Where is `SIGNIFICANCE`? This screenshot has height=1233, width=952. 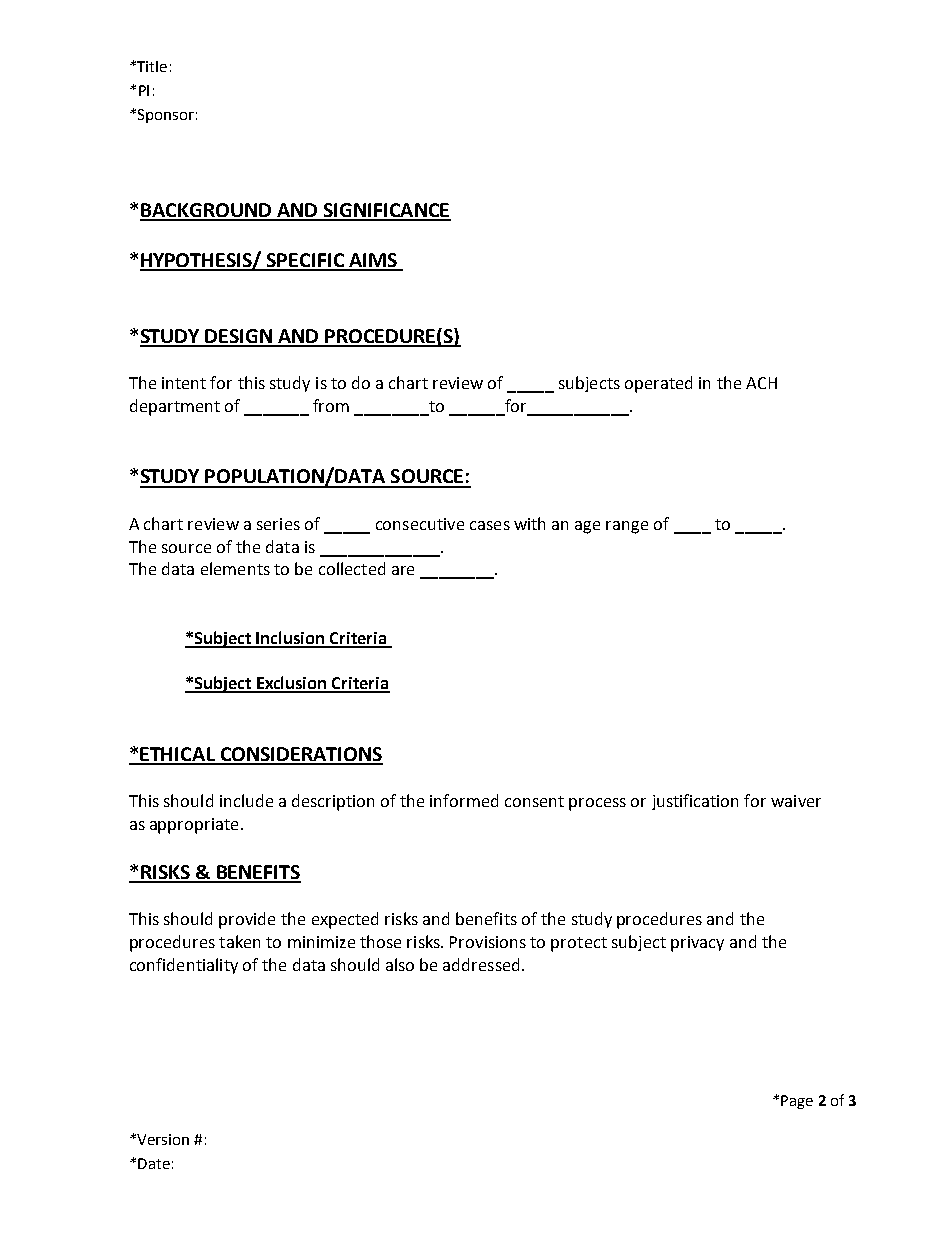
SIGNIFICANCE is located at coordinates (386, 211).
